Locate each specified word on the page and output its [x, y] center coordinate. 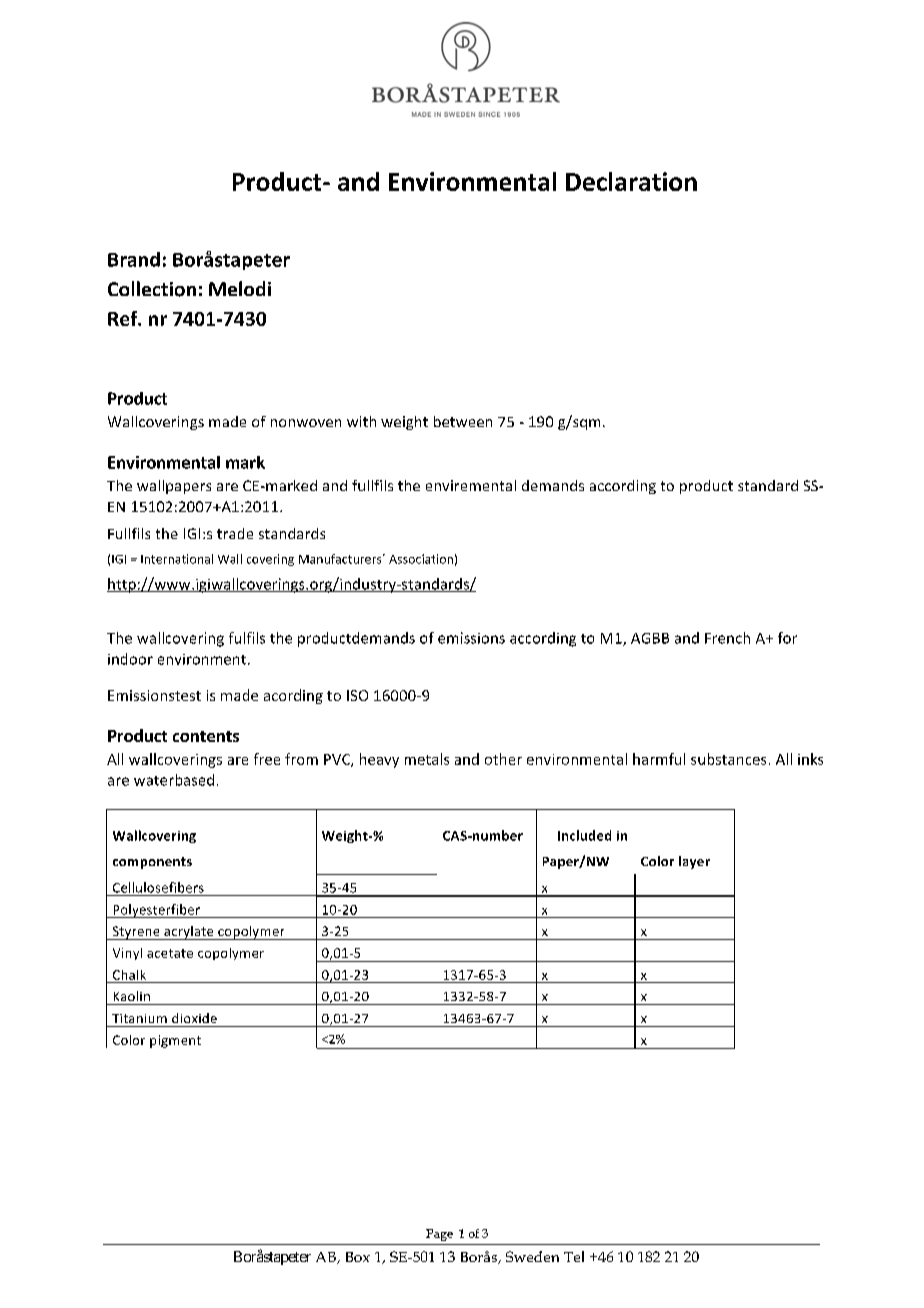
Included [584, 835]
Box [358, 1257]
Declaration [631, 181]
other [503, 759]
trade [235, 533]
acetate [170, 953]
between [463, 421]
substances [728, 759]
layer [694, 862]
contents [206, 736]
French [727, 638]
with [361, 421]
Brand [134, 259]
